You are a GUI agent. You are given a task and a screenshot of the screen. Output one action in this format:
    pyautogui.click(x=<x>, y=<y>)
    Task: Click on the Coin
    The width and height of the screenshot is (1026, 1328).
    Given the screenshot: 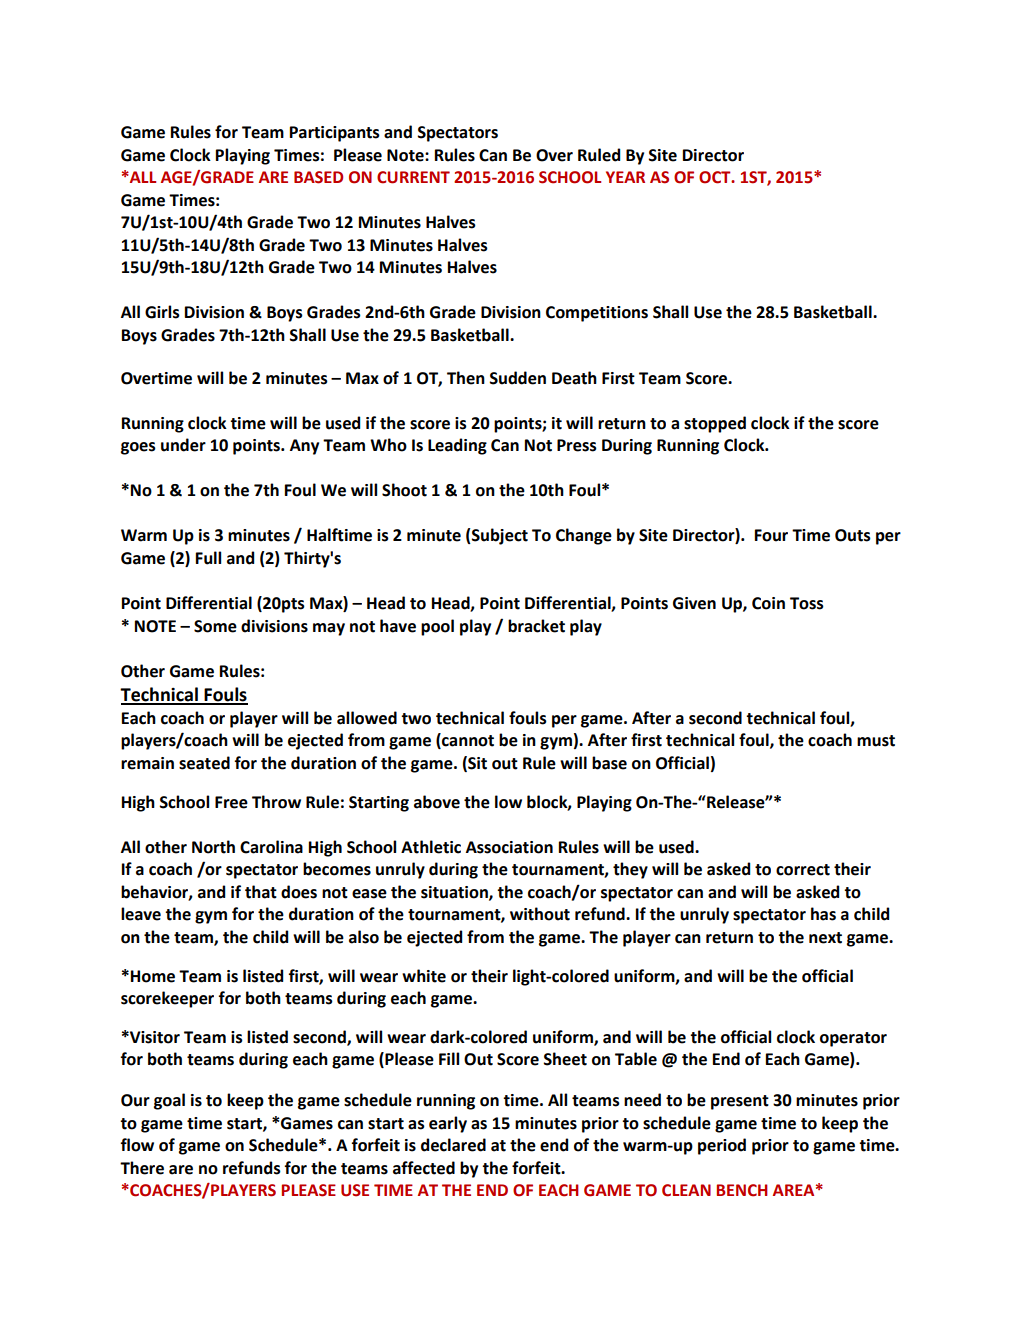 What is the action you would take?
    pyautogui.click(x=768, y=603)
